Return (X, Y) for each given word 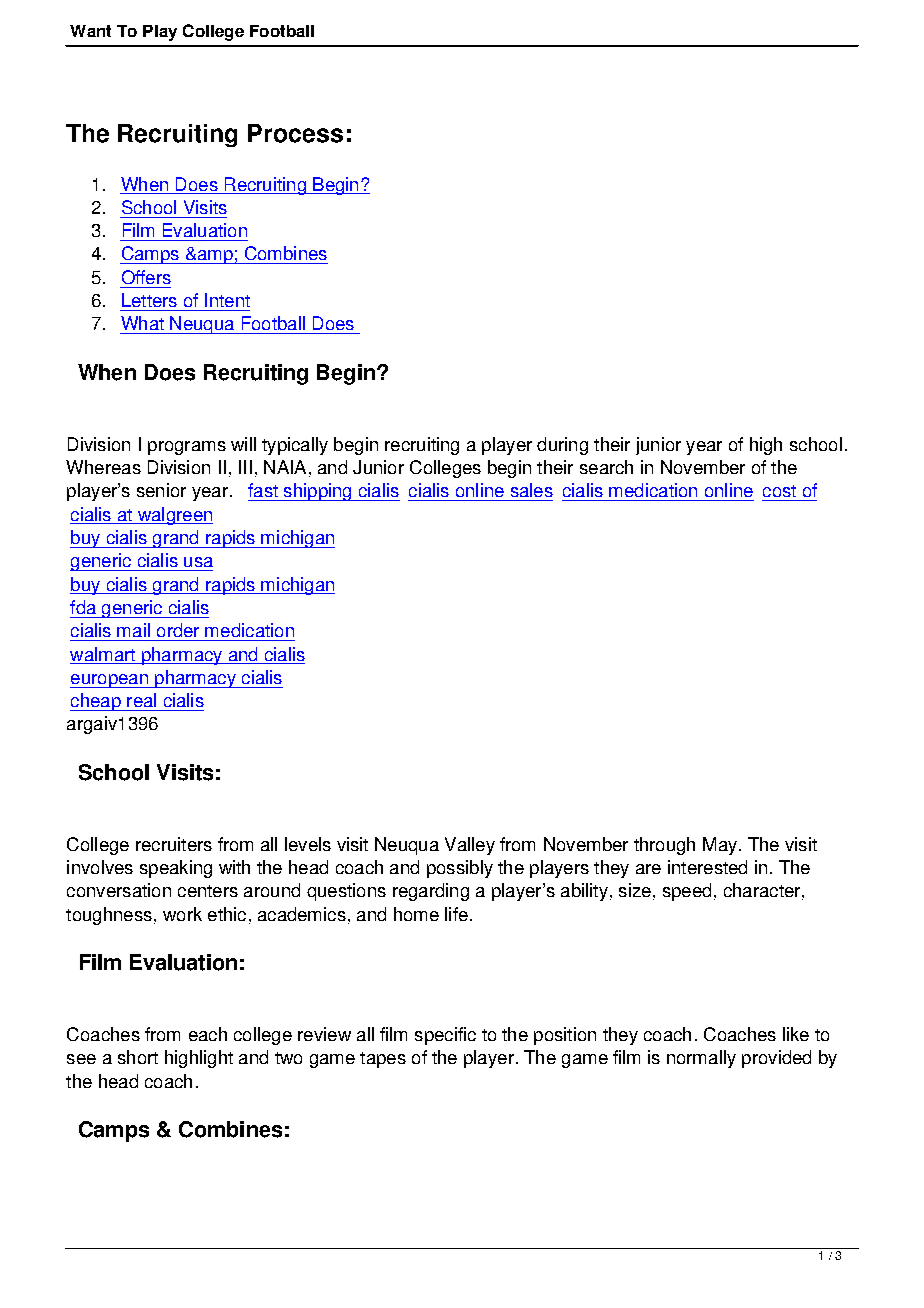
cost (779, 491)
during (562, 446)
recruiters (174, 844)
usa (198, 562)
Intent (227, 300)
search (606, 467)
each (208, 1034)
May (720, 846)
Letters (149, 300)
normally (701, 1059)
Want (90, 31)
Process (295, 133)
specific (445, 1036)
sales (532, 490)
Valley (470, 846)
